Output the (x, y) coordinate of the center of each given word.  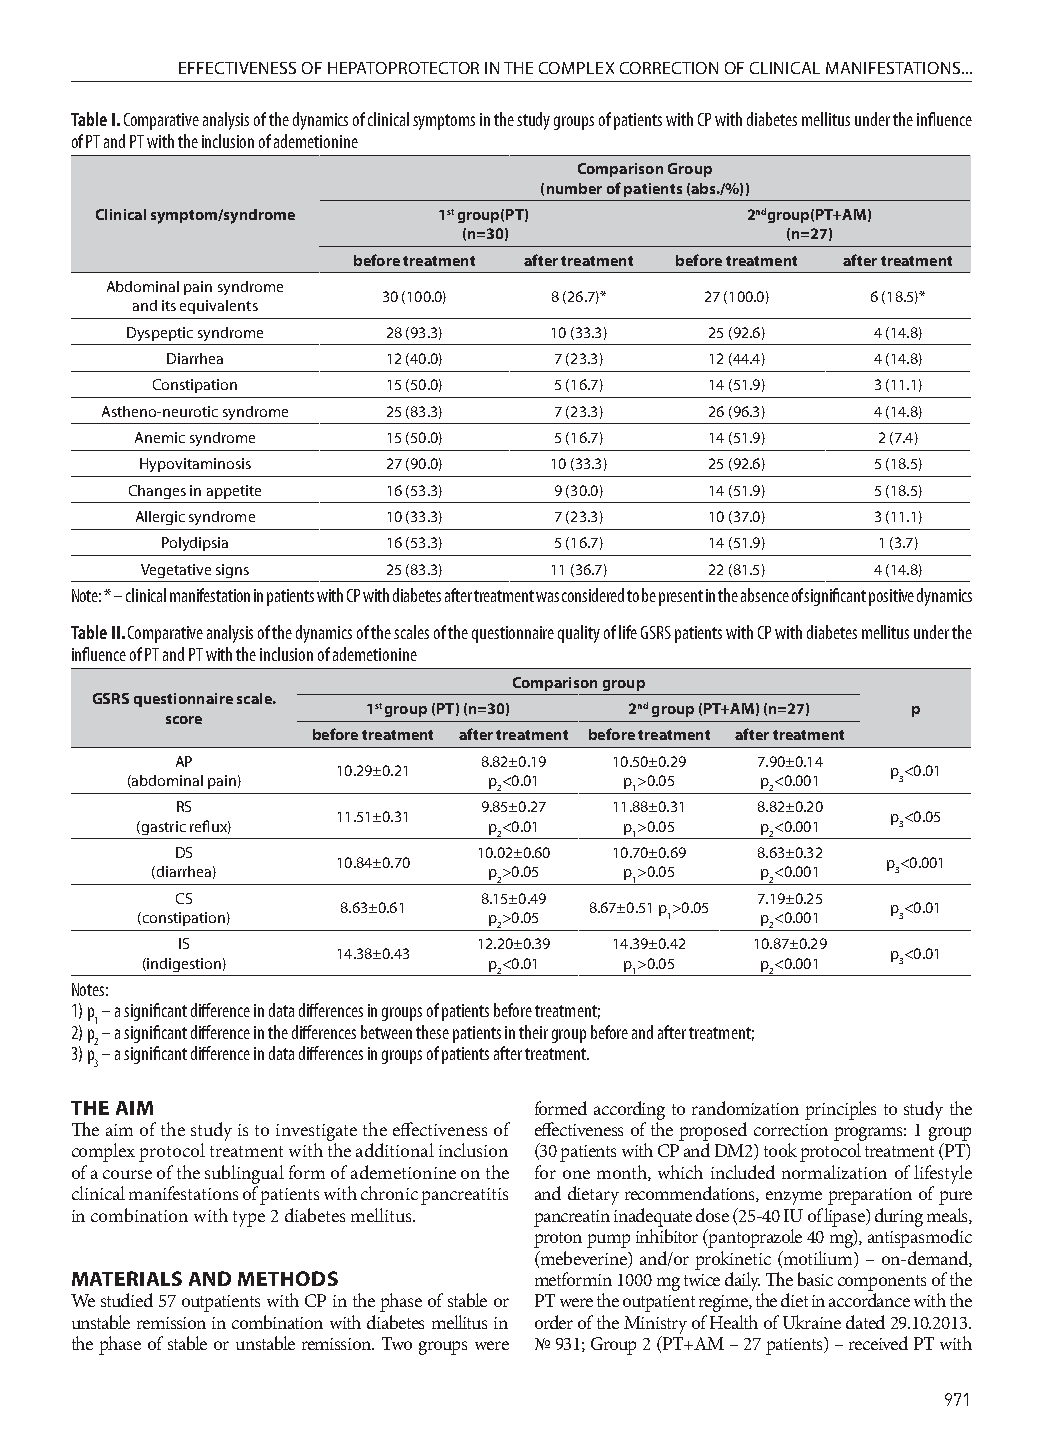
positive (891, 597)
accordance (869, 1300)
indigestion (183, 965)
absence (765, 595)
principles (840, 1110)
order (554, 1322)
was (547, 597)
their (533, 1032)
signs (232, 571)
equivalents (219, 307)
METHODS (288, 1278)
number (574, 188)
